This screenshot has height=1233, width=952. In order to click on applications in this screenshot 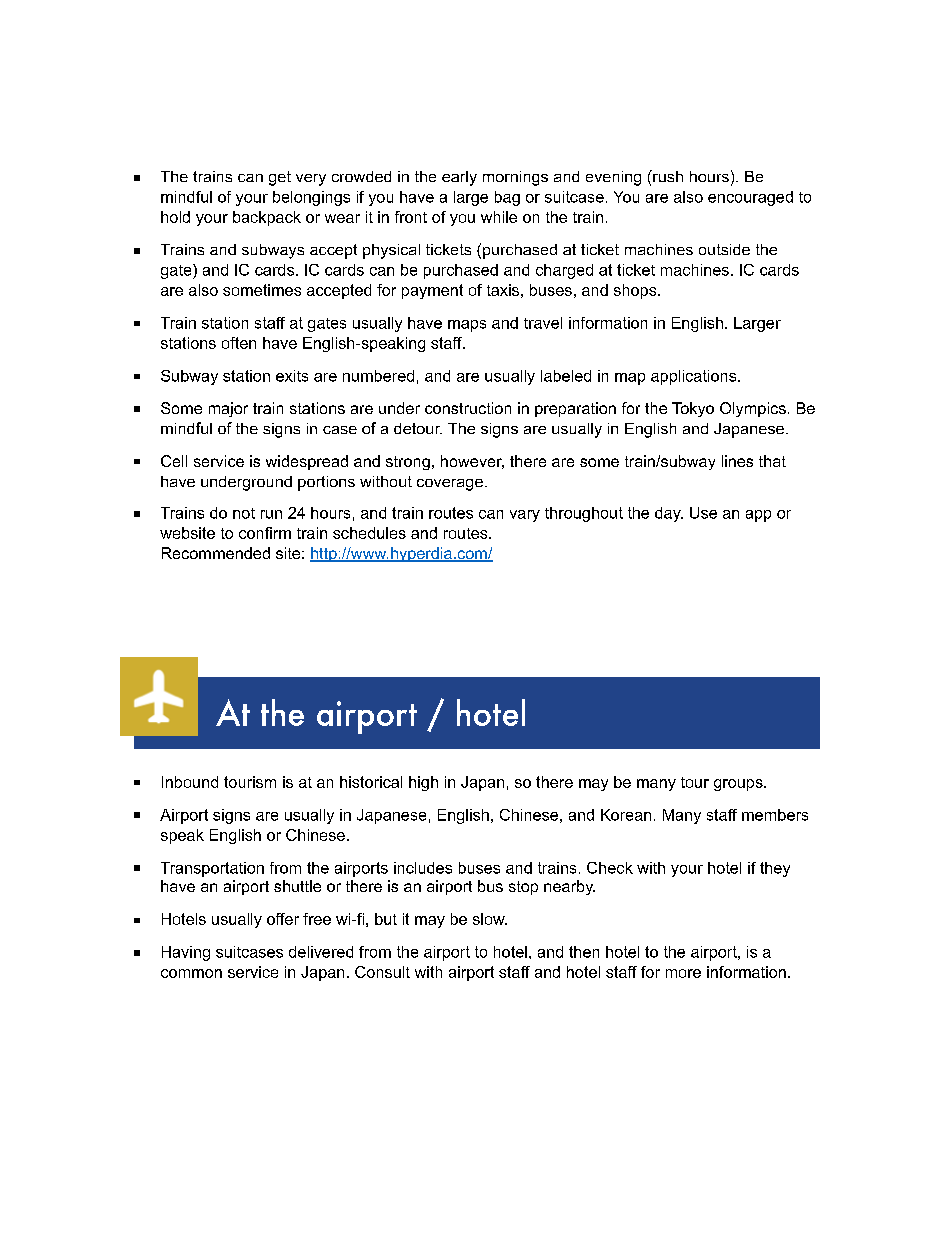, I will do `click(695, 377)`.
